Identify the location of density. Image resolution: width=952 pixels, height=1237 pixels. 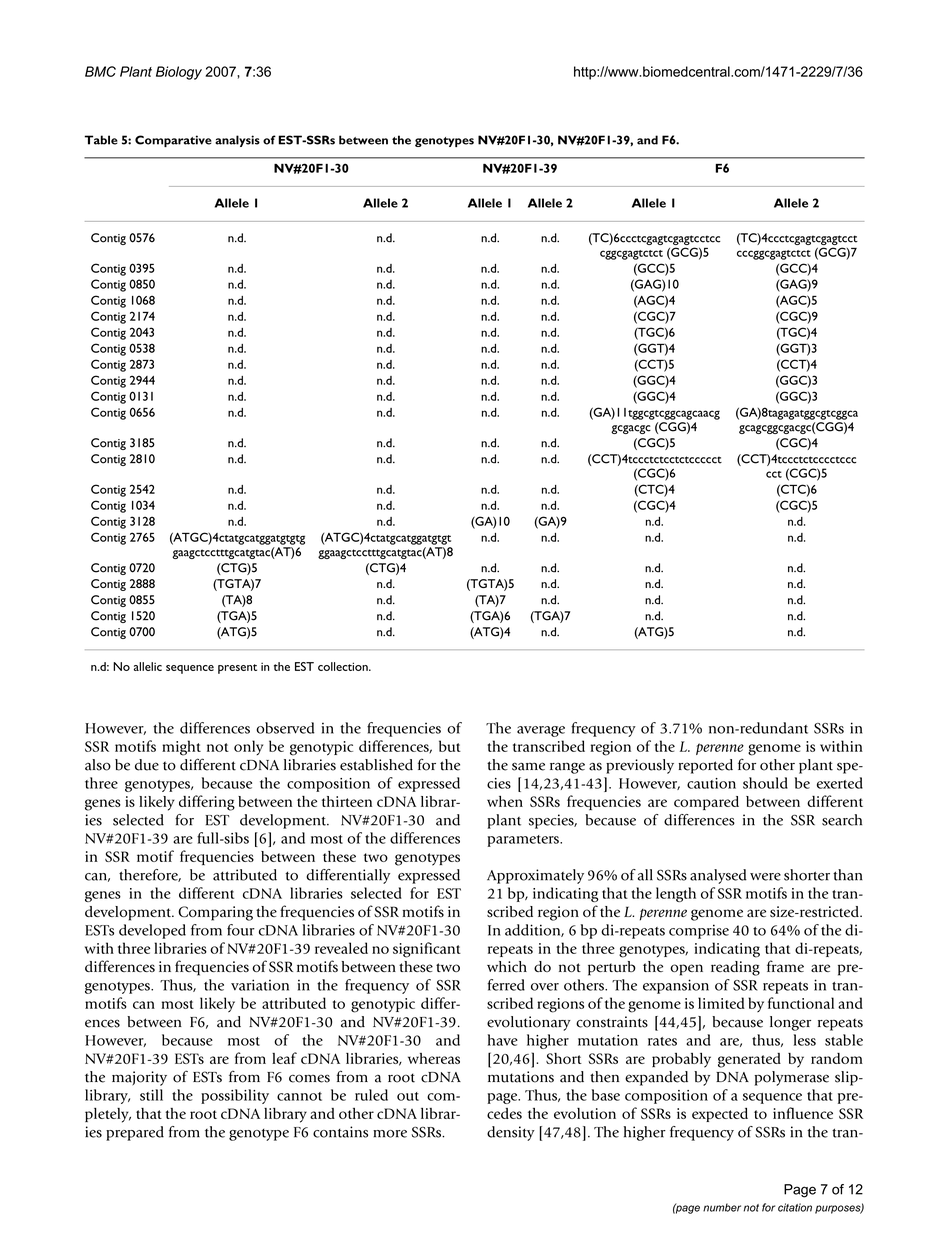
(511, 1133).
